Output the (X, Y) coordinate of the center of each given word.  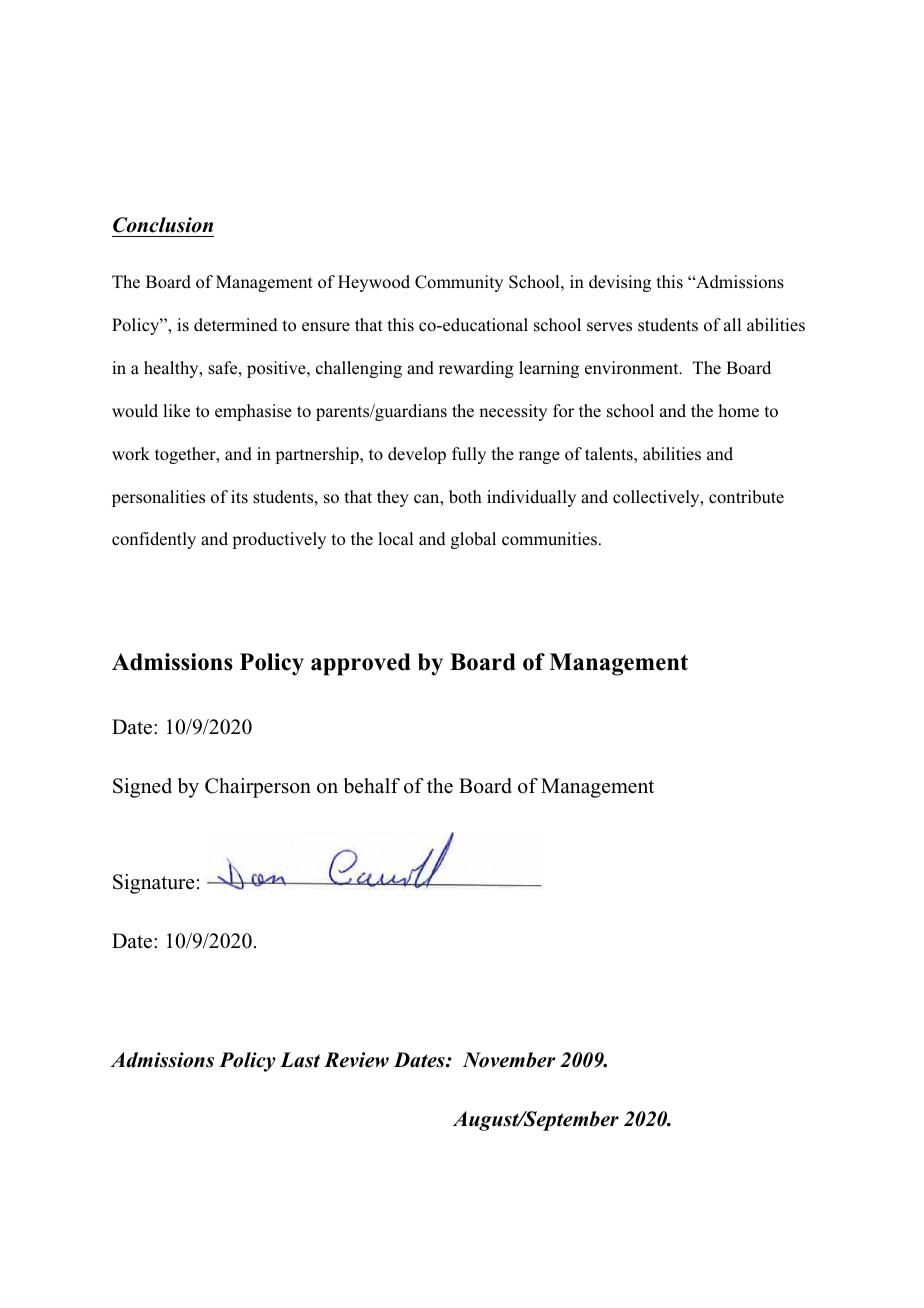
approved (361, 664)
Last (300, 1060)
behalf (371, 786)
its (239, 497)
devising (620, 283)
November (509, 1060)
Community (459, 283)
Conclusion (163, 225)
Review (356, 1060)
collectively (657, 498)
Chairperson (258, 788)
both (465, 497)
